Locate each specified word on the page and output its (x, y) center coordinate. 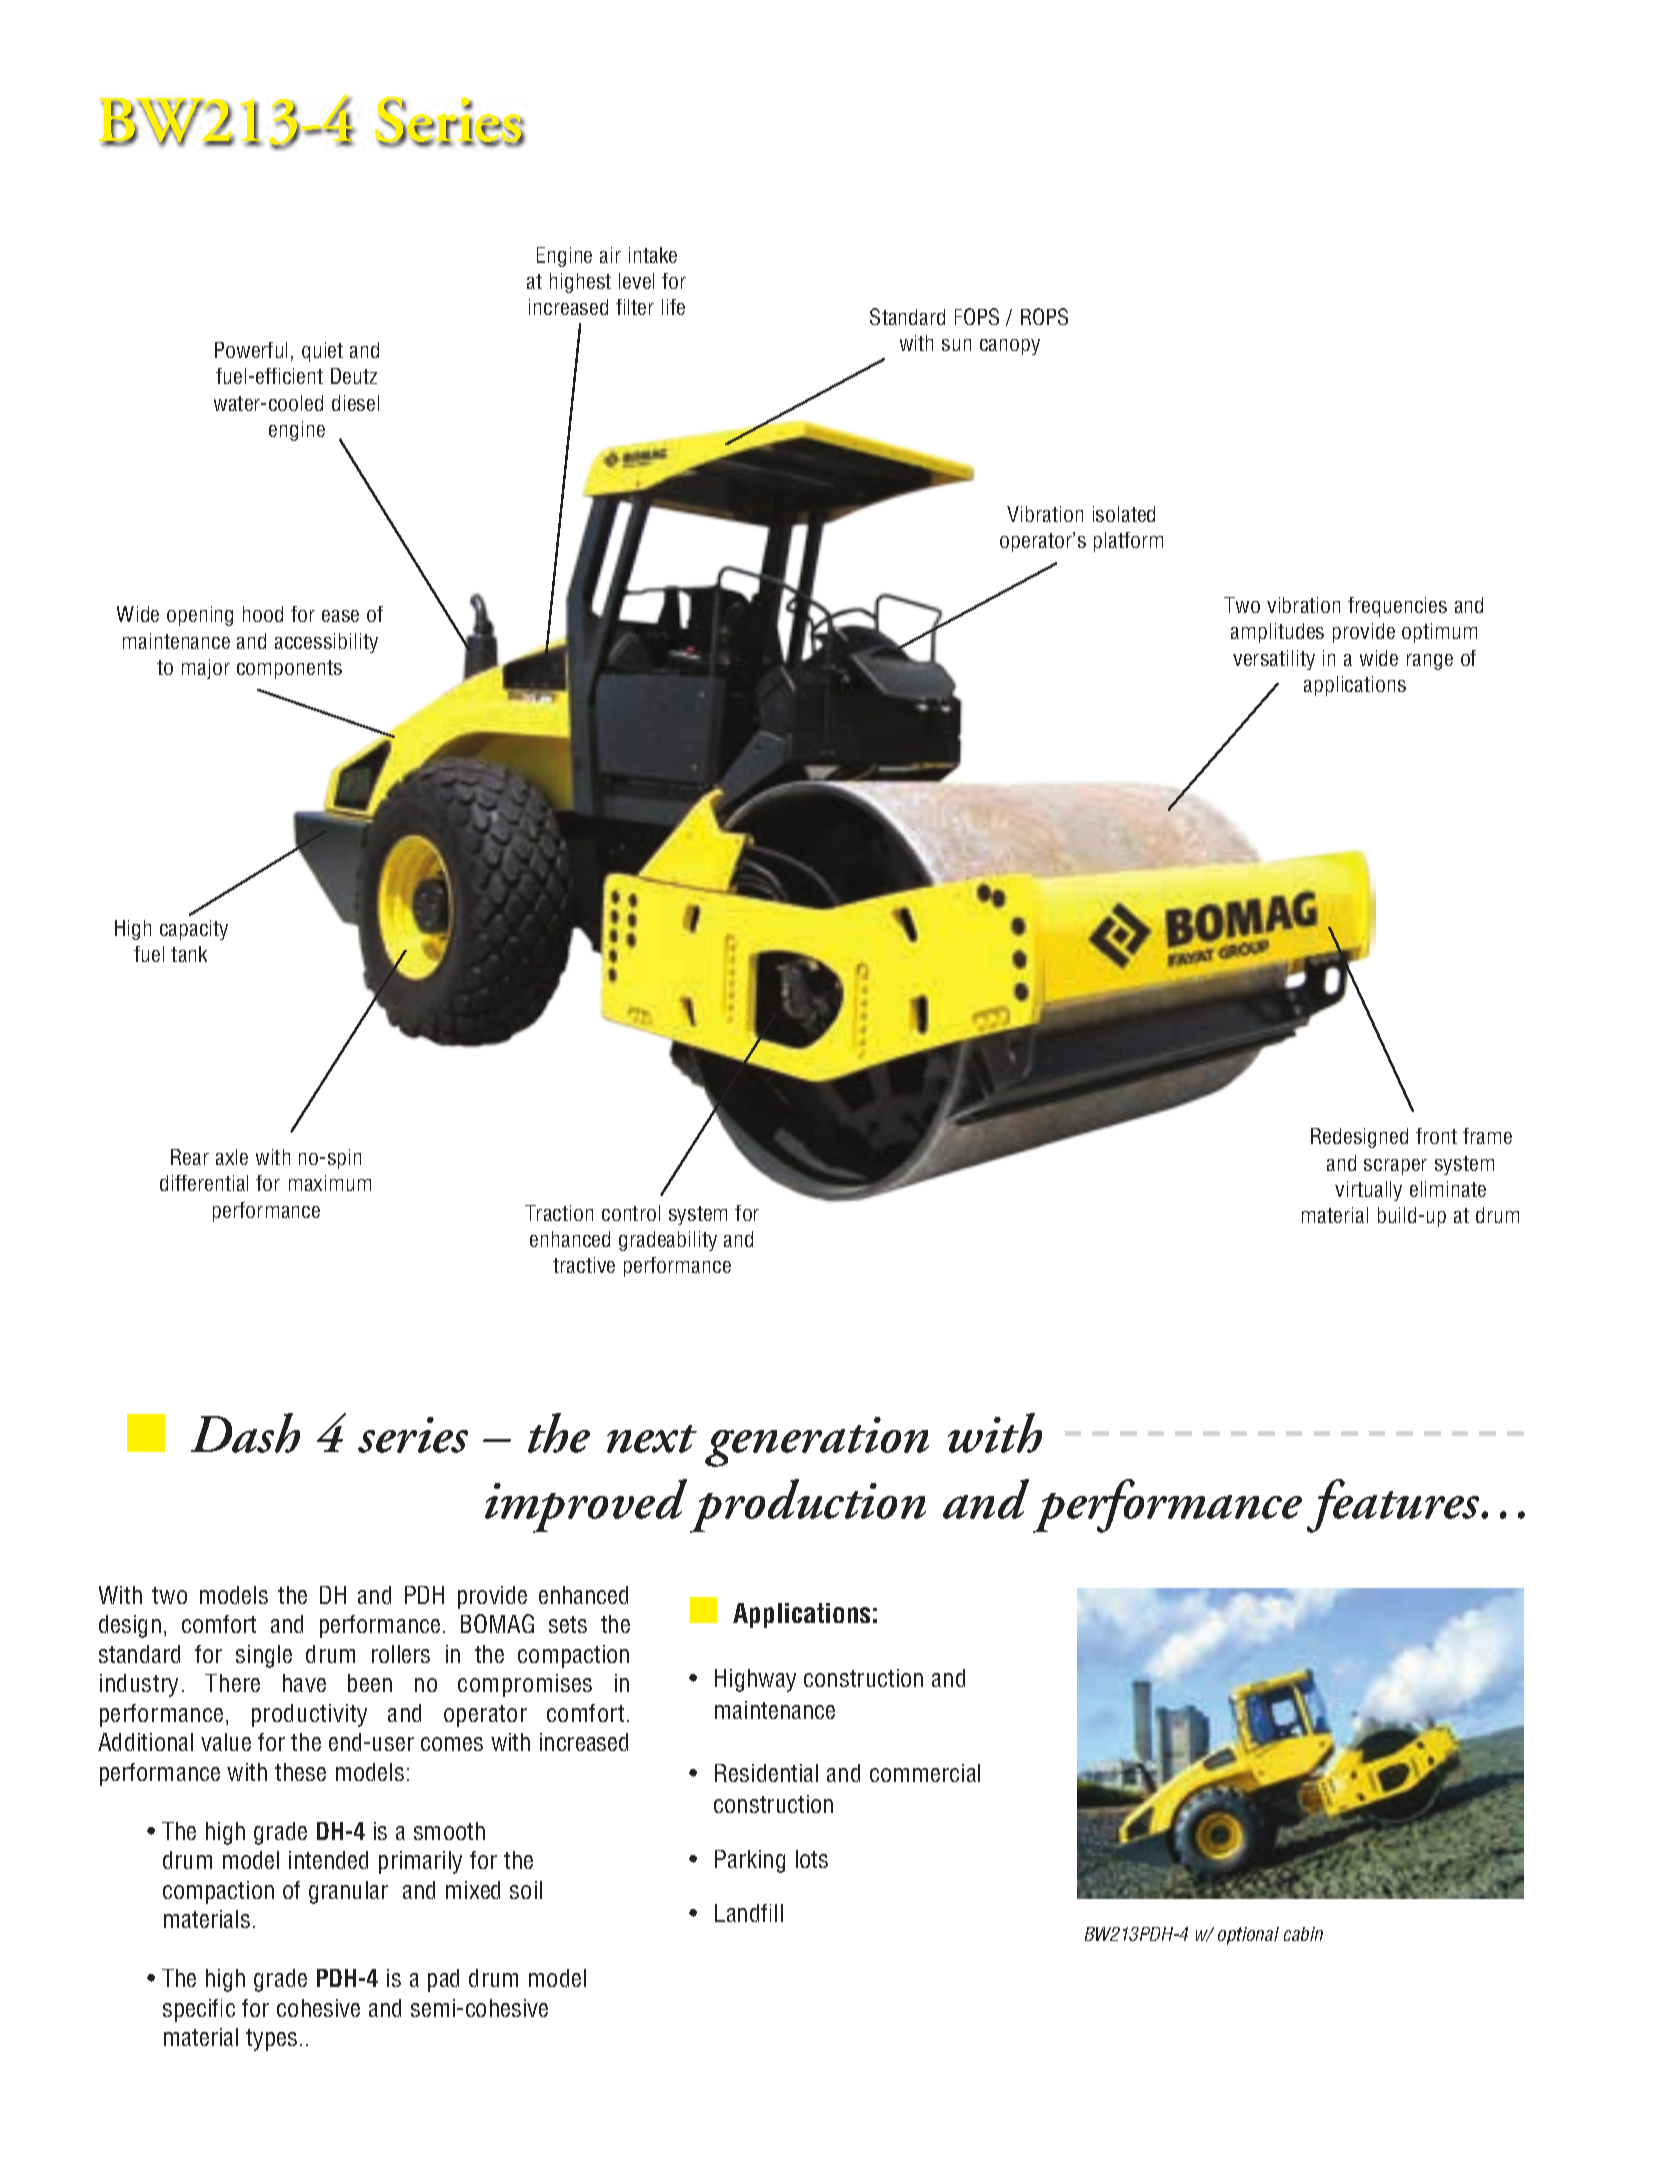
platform (1128, 542)
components (289, 669)
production (808, 1506)
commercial (925, 1773)
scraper (1395, 1167)
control (631, 1213)
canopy (1010, 347)
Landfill (749, 1913)
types (271, 2040)
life (673, 307)
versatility (1274, 660)
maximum (330, 1183)
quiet (322, 352)
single (264, 1656)
